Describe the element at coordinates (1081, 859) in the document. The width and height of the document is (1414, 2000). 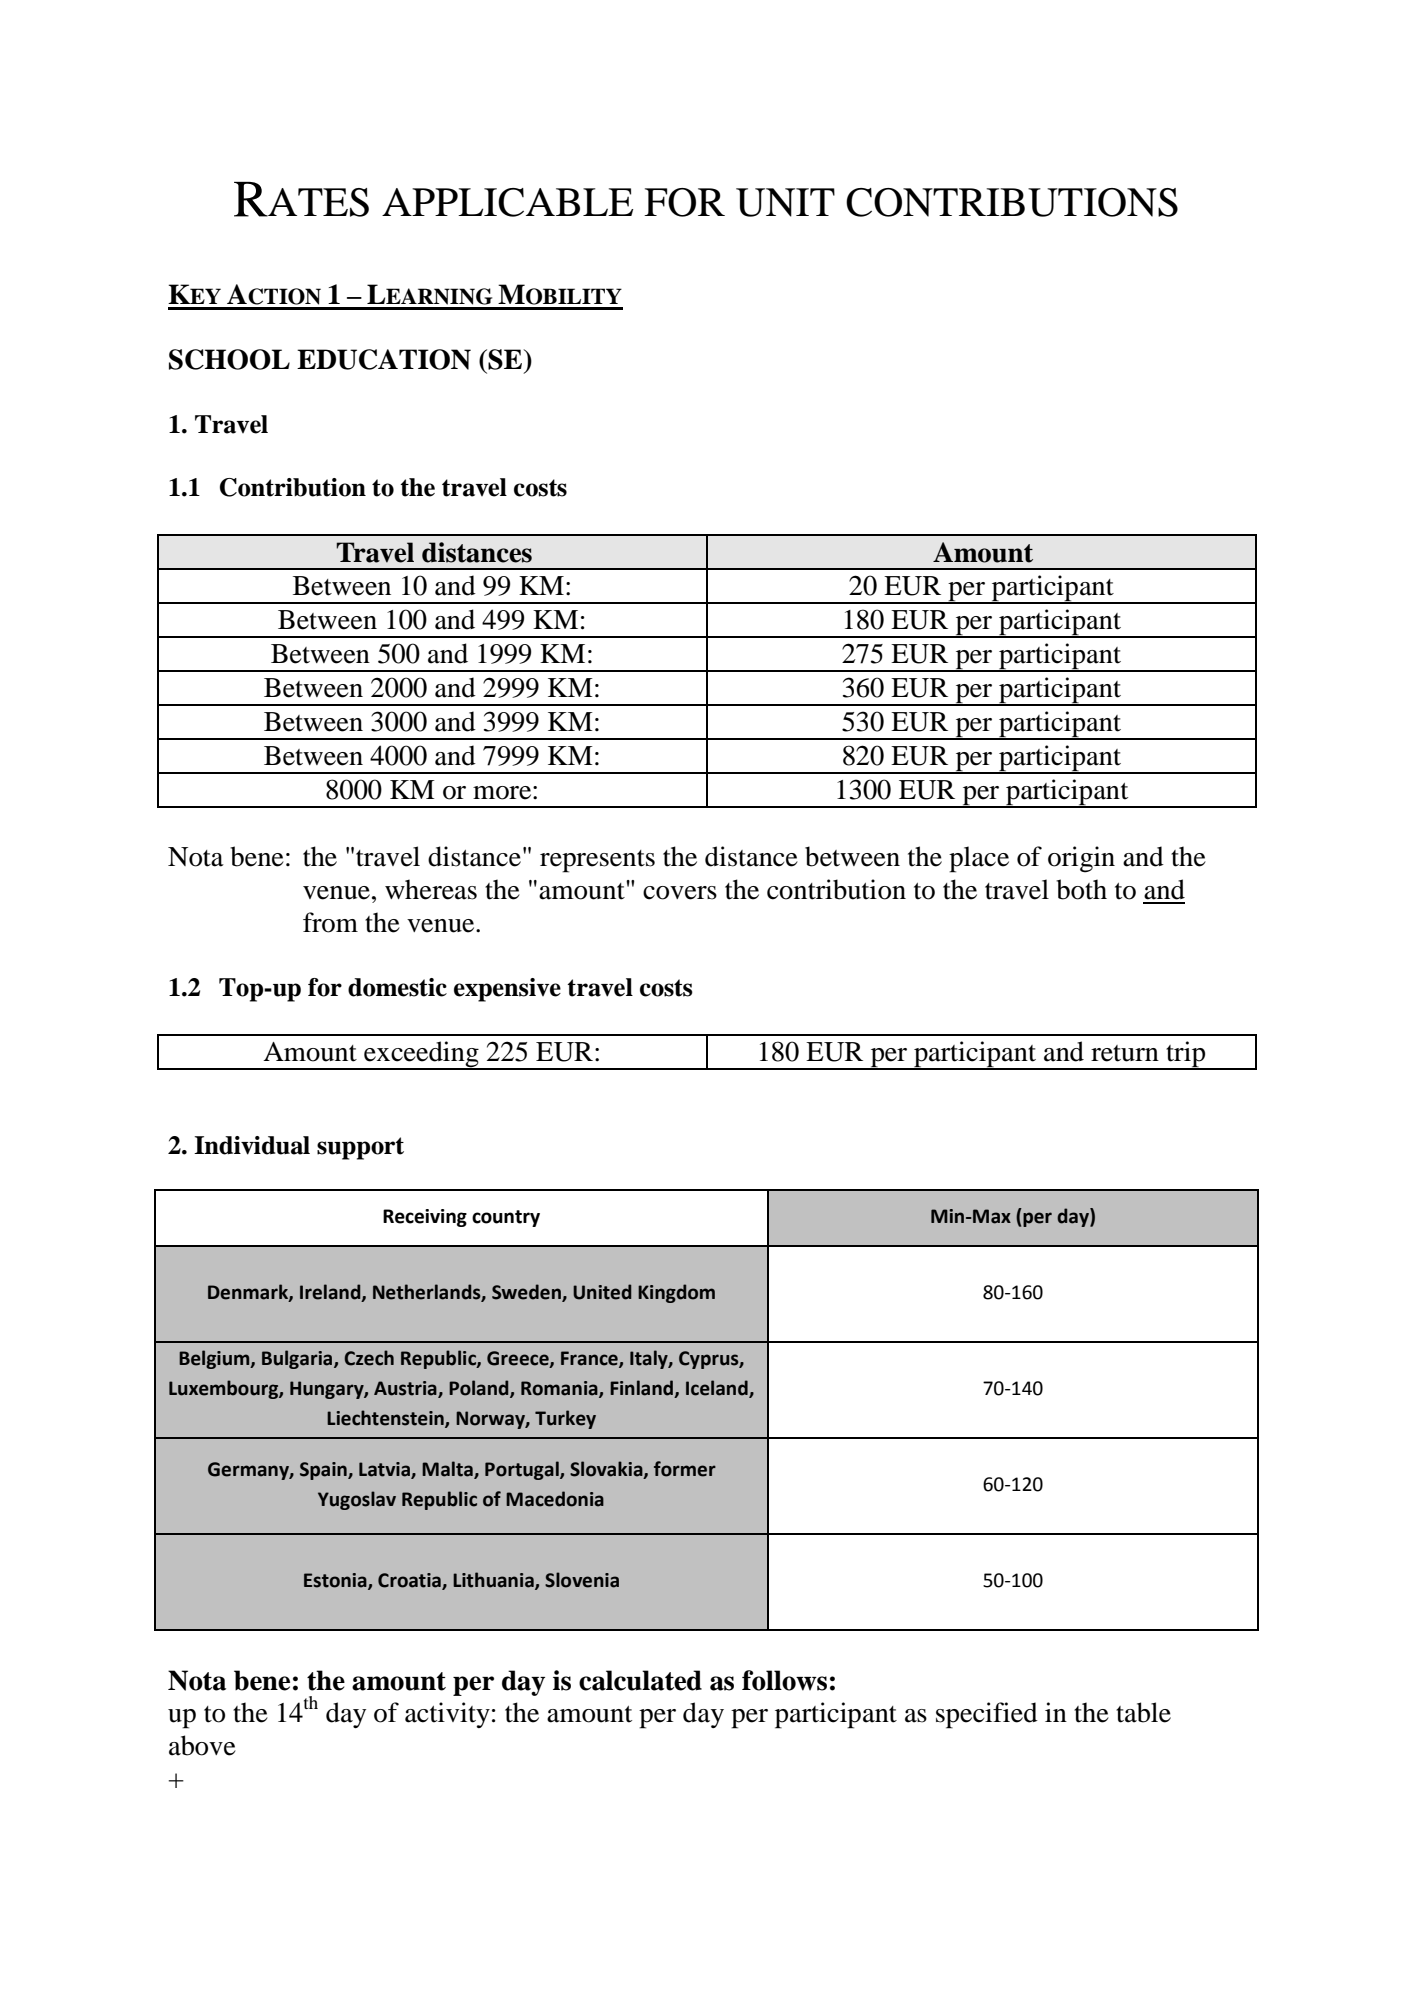
I see `origin` at that location.
